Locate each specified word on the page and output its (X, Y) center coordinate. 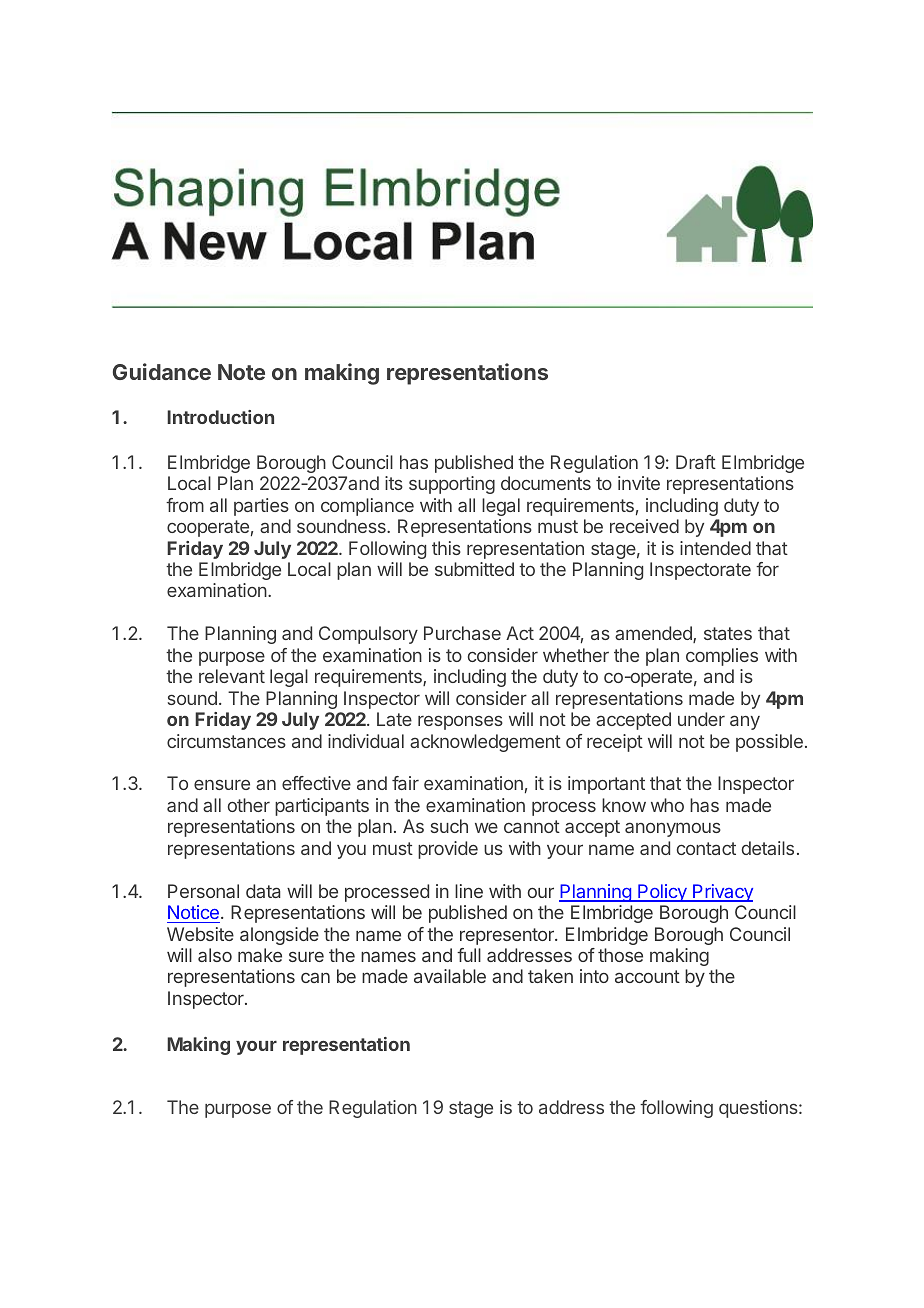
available (450, 976)
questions (759, 1109)
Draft (696, 462)
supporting (452, 485)
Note (241, 372)
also (215, 955)
